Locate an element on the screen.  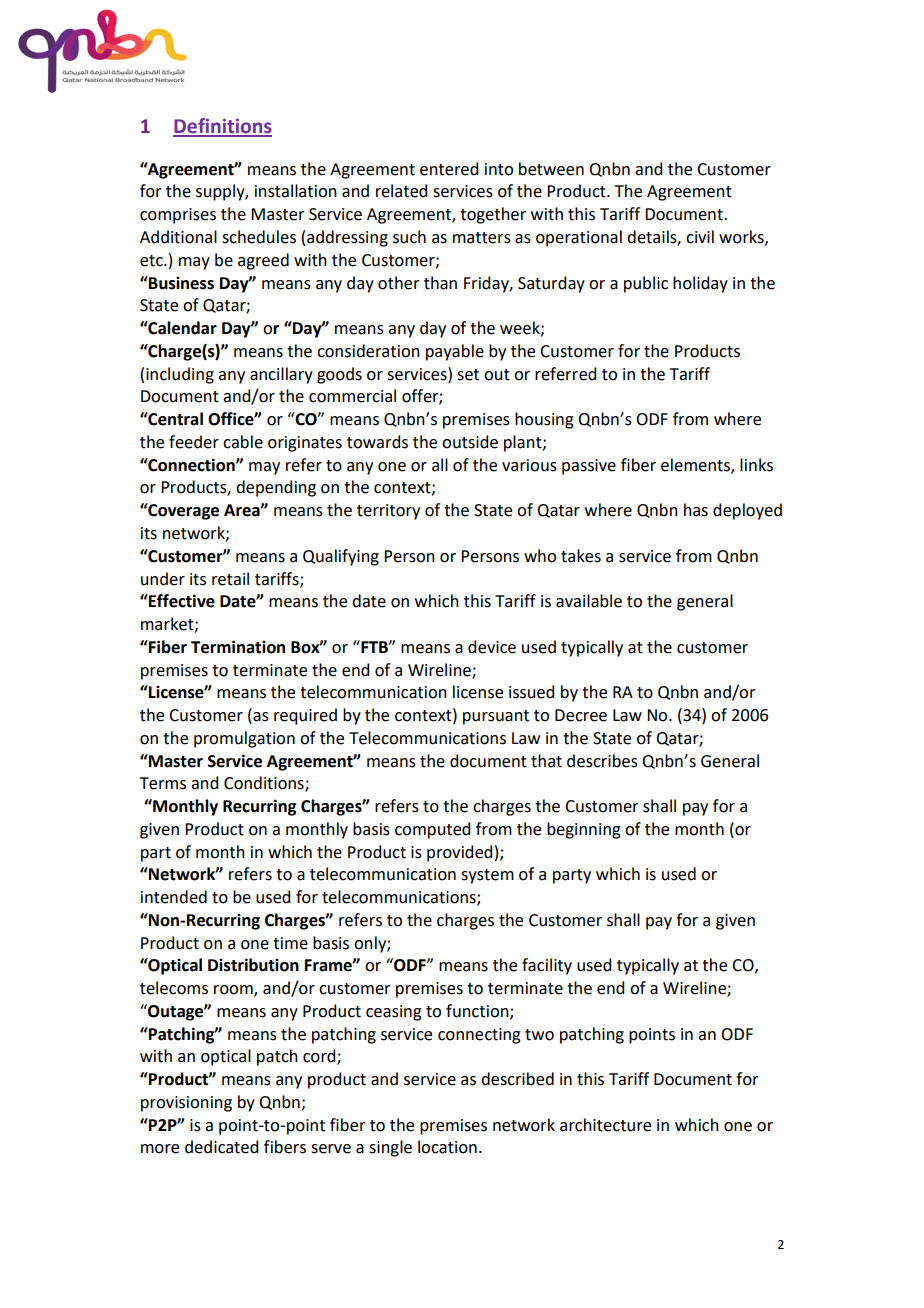
device is located at coordinates (492, 647).
